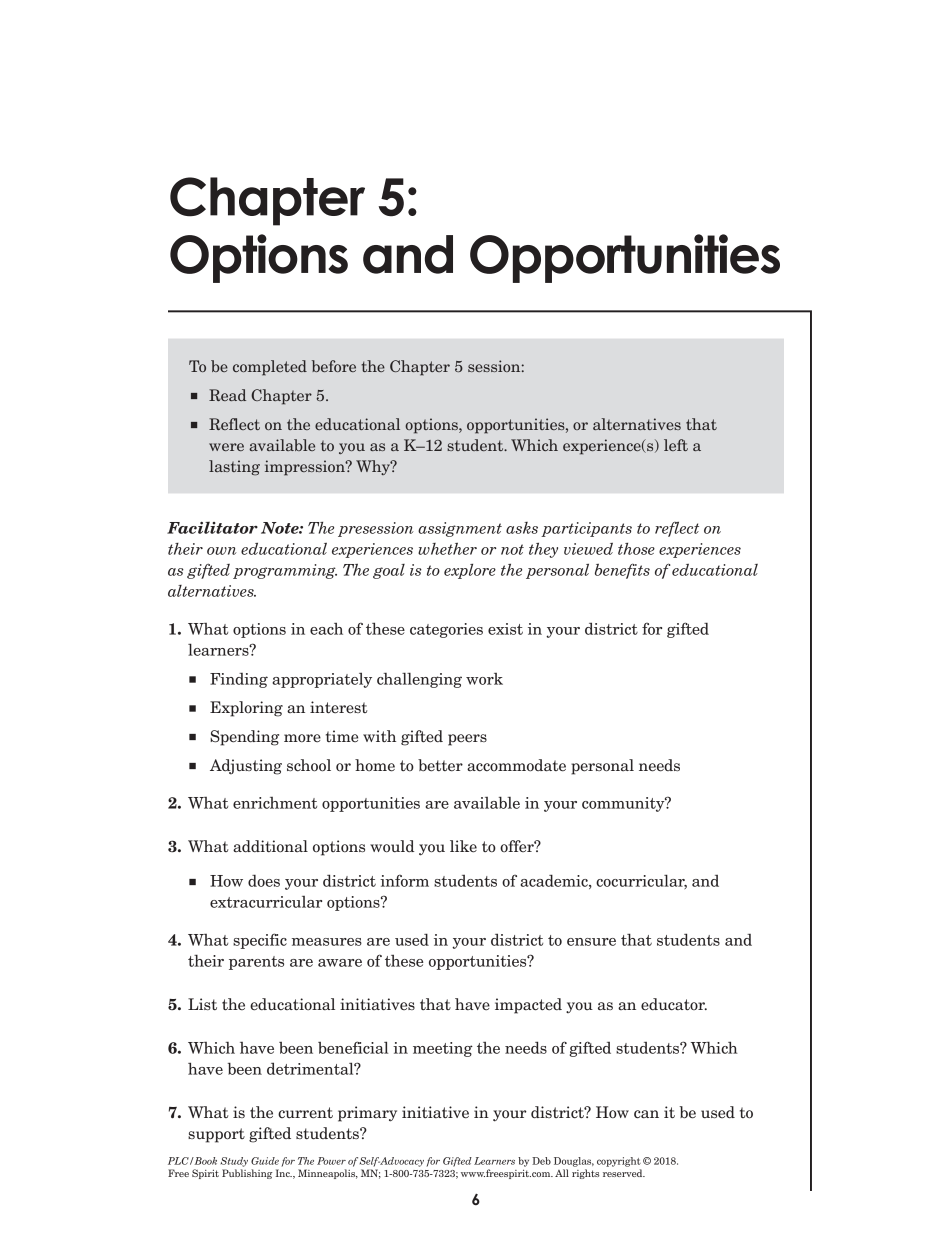  Describe the element at coordinates (270, 368) in the screenshot. I see `completed` at that location.
